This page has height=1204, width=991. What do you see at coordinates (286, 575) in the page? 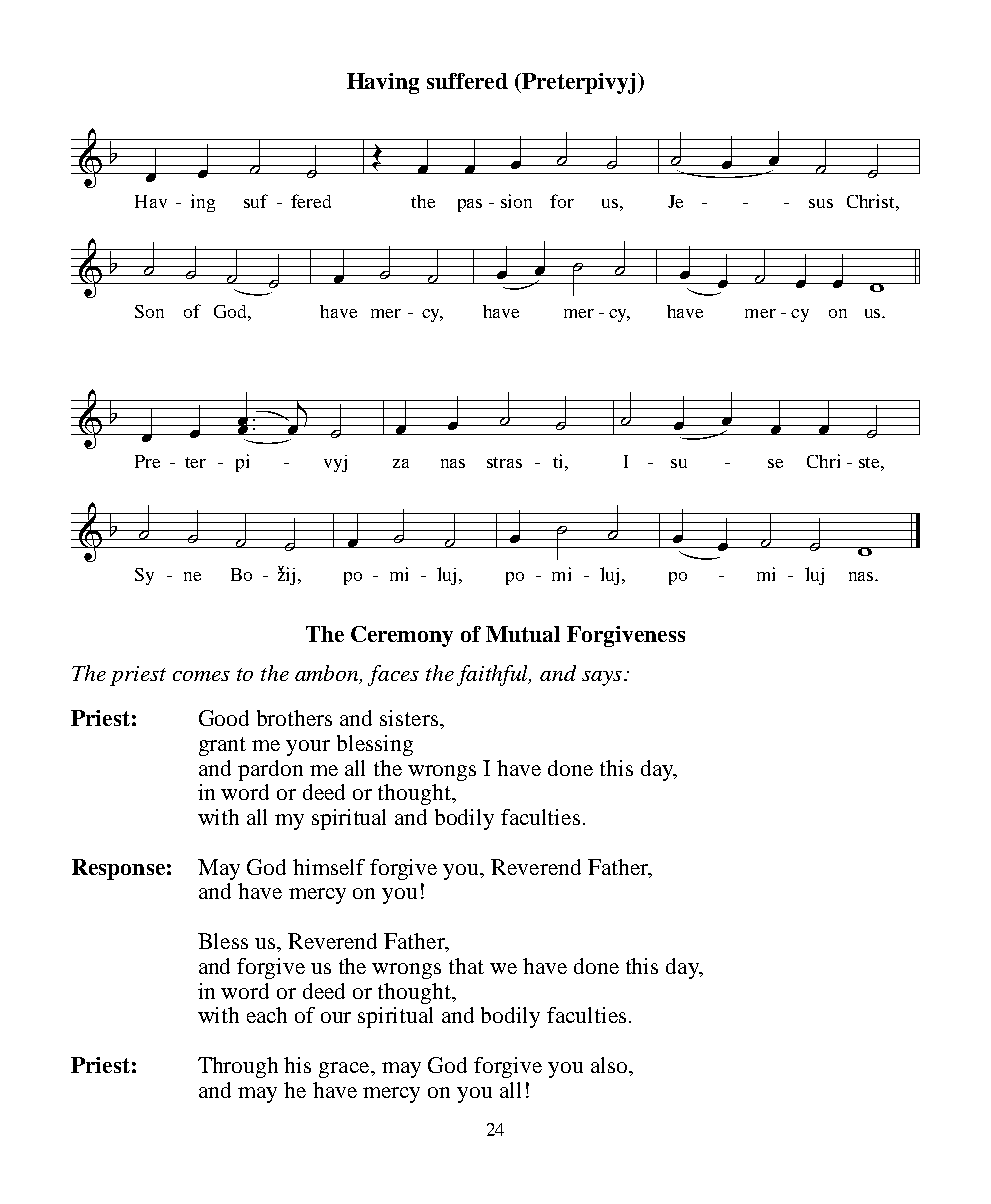
I see `zij` at bounding box center [286, 575].
